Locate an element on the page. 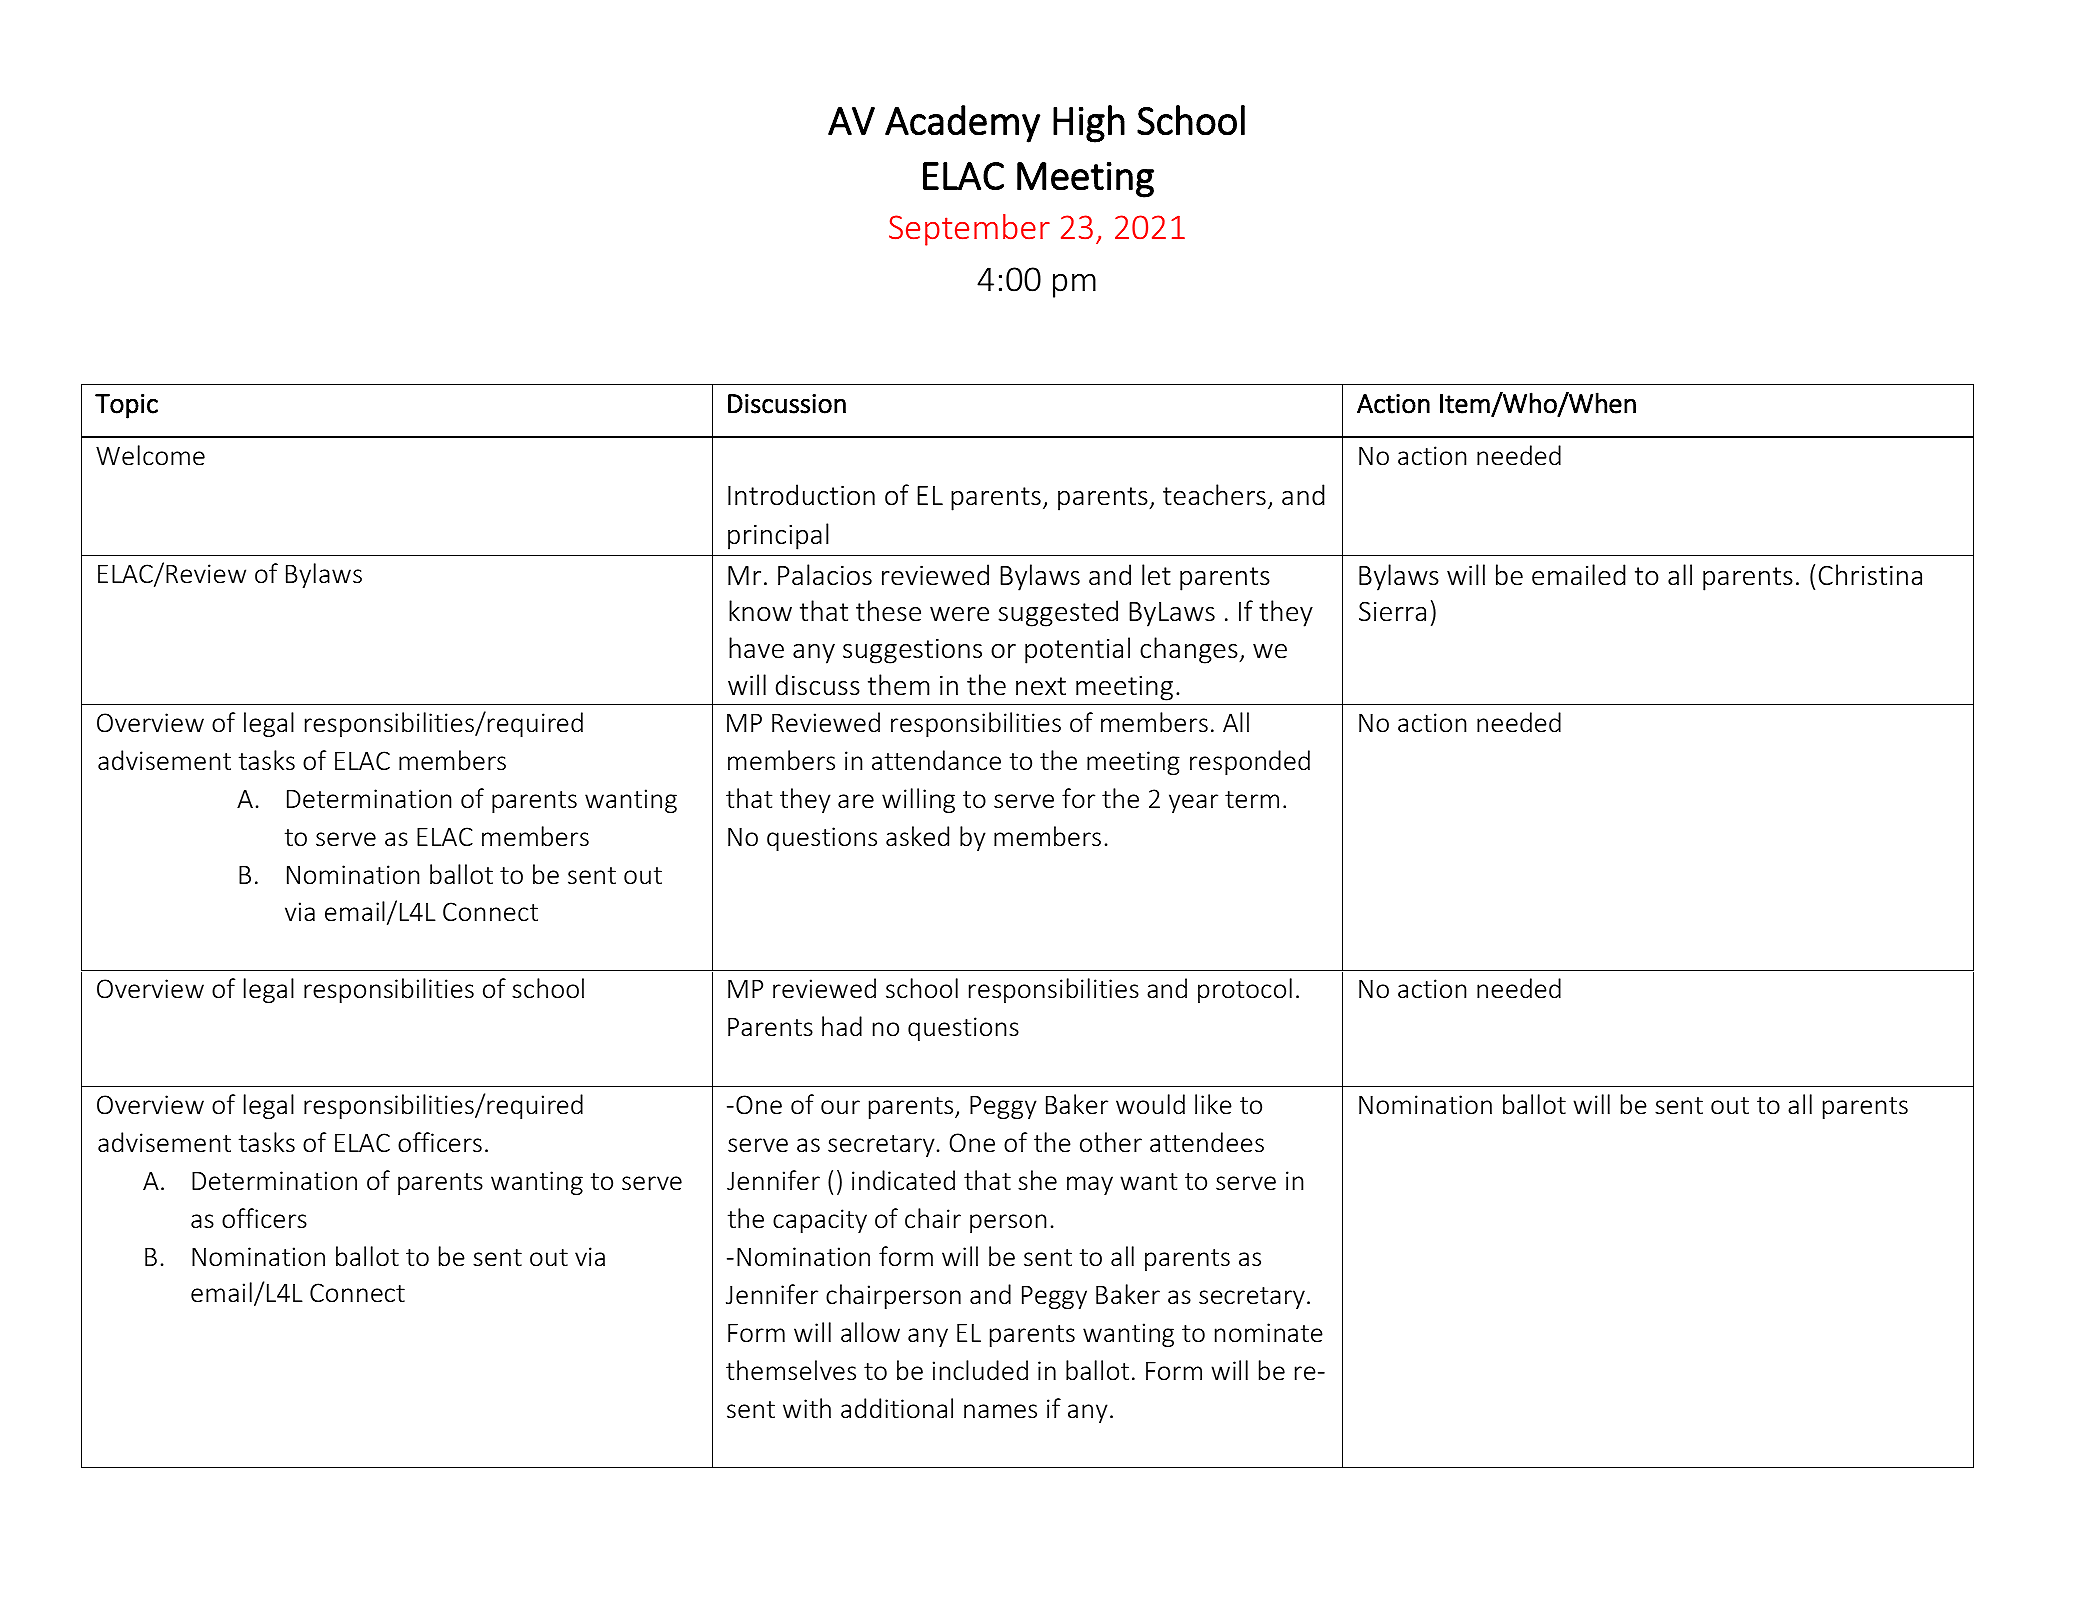 This document has height=1603, width=2075. Welcome is located at coordinates (150, 455).
